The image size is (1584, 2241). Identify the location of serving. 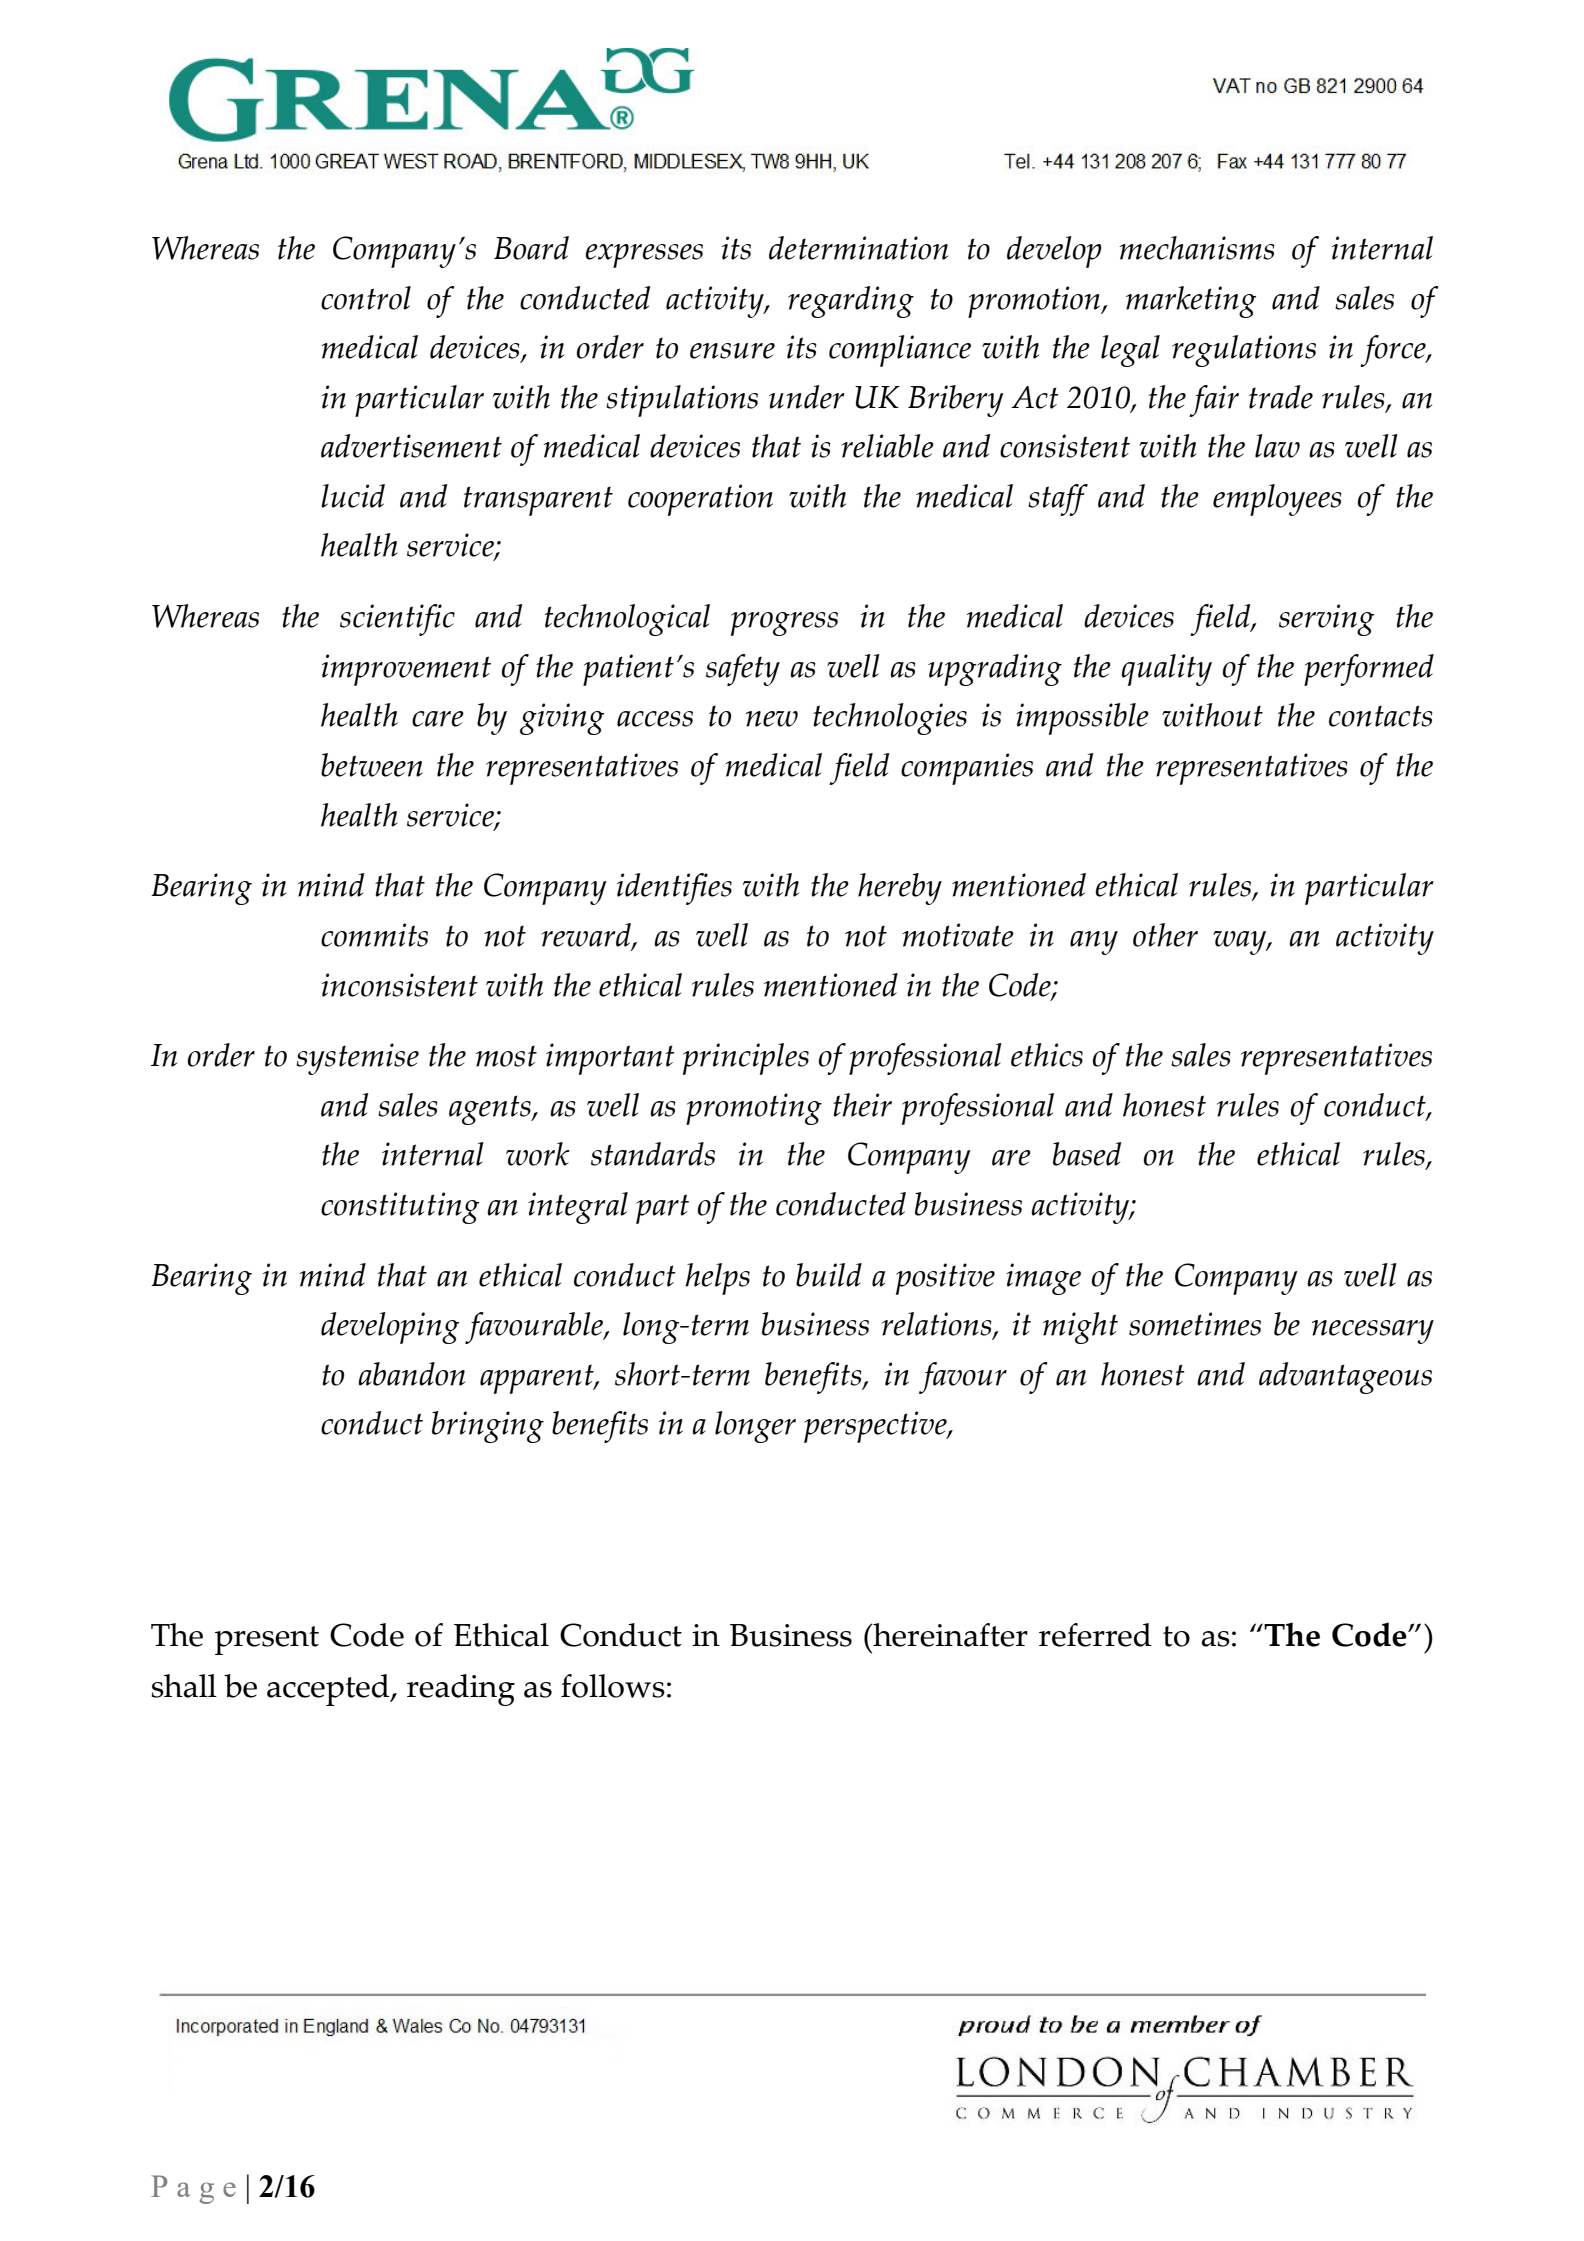
(1326, 620).
